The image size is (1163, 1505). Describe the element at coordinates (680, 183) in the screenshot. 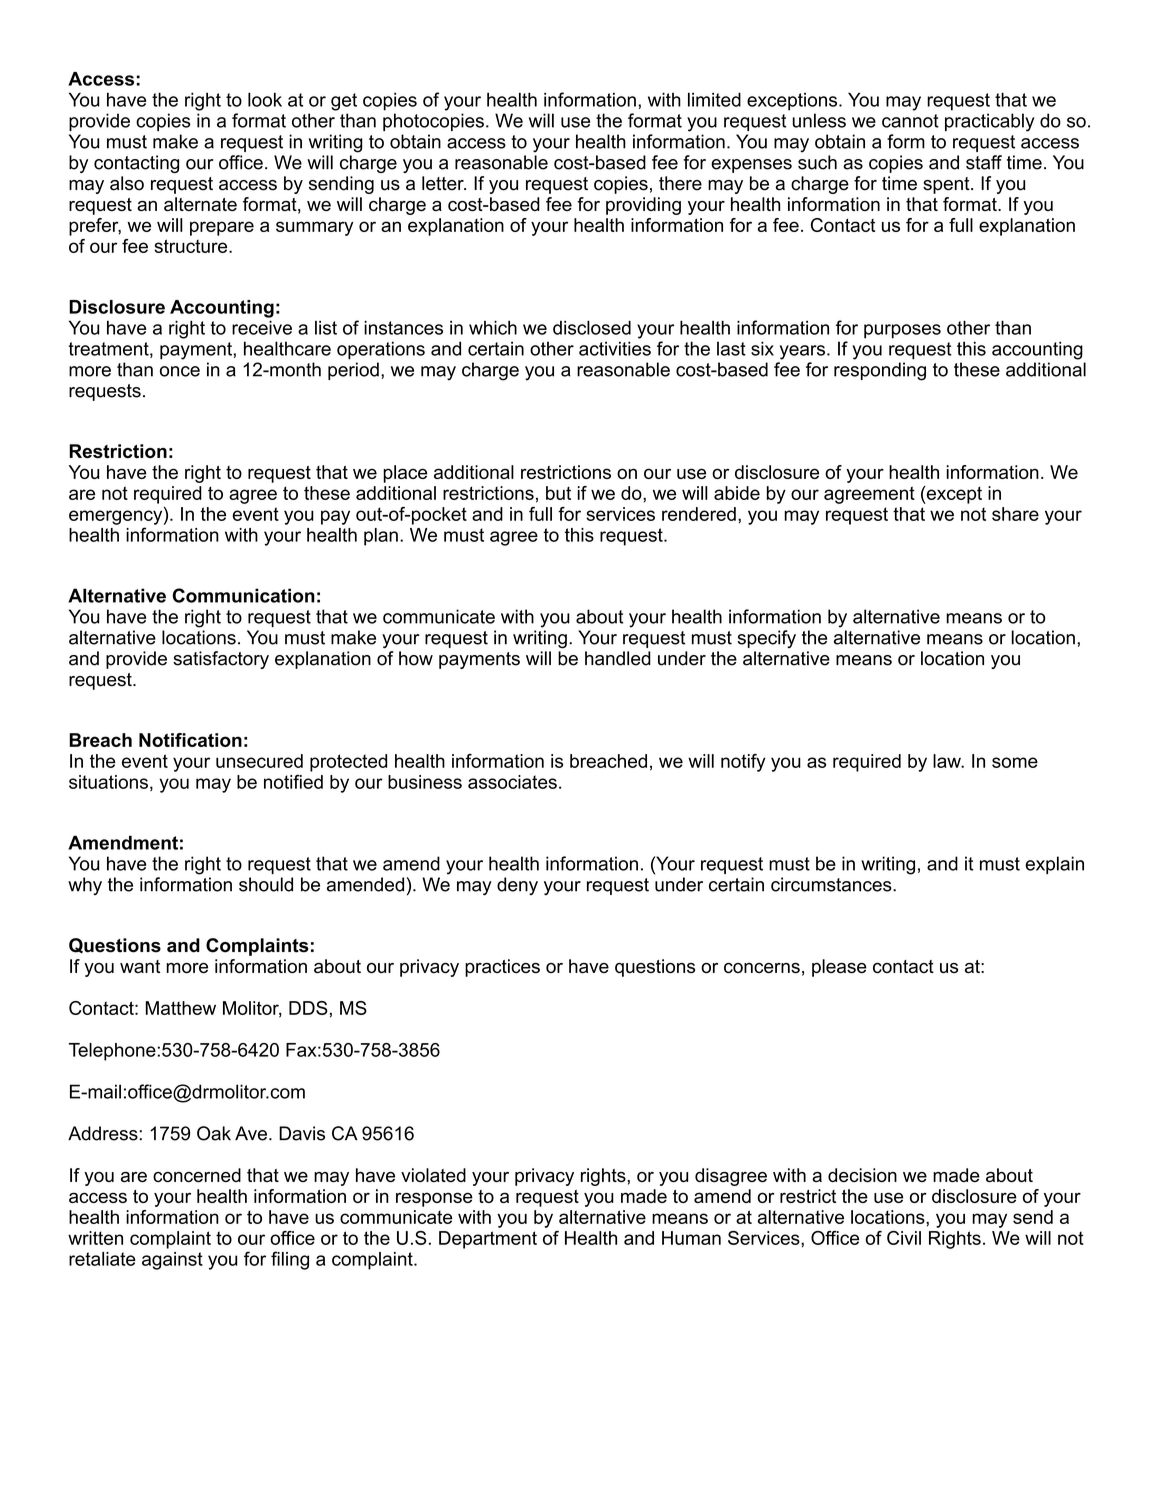

I see `there` at that location.
